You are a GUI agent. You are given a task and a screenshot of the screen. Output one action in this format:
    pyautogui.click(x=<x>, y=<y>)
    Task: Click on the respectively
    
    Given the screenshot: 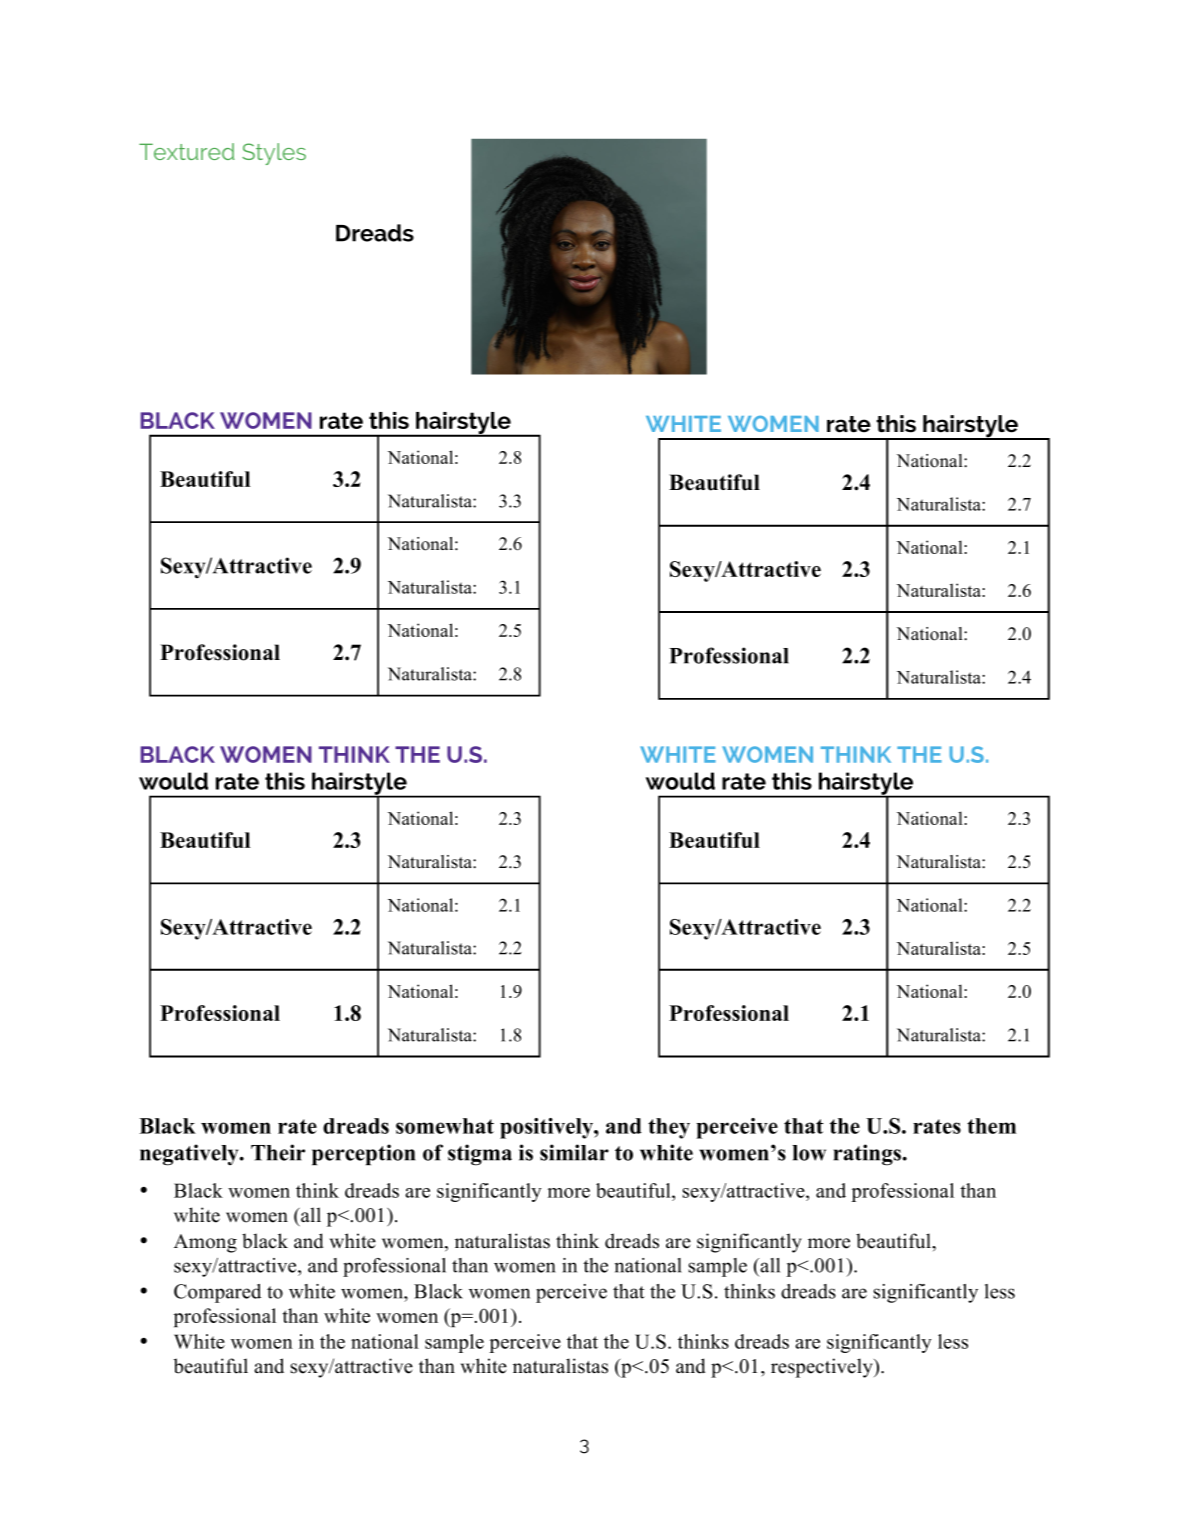 What is the action you would take?
    pyautogui.click(x=823, y=1368)
